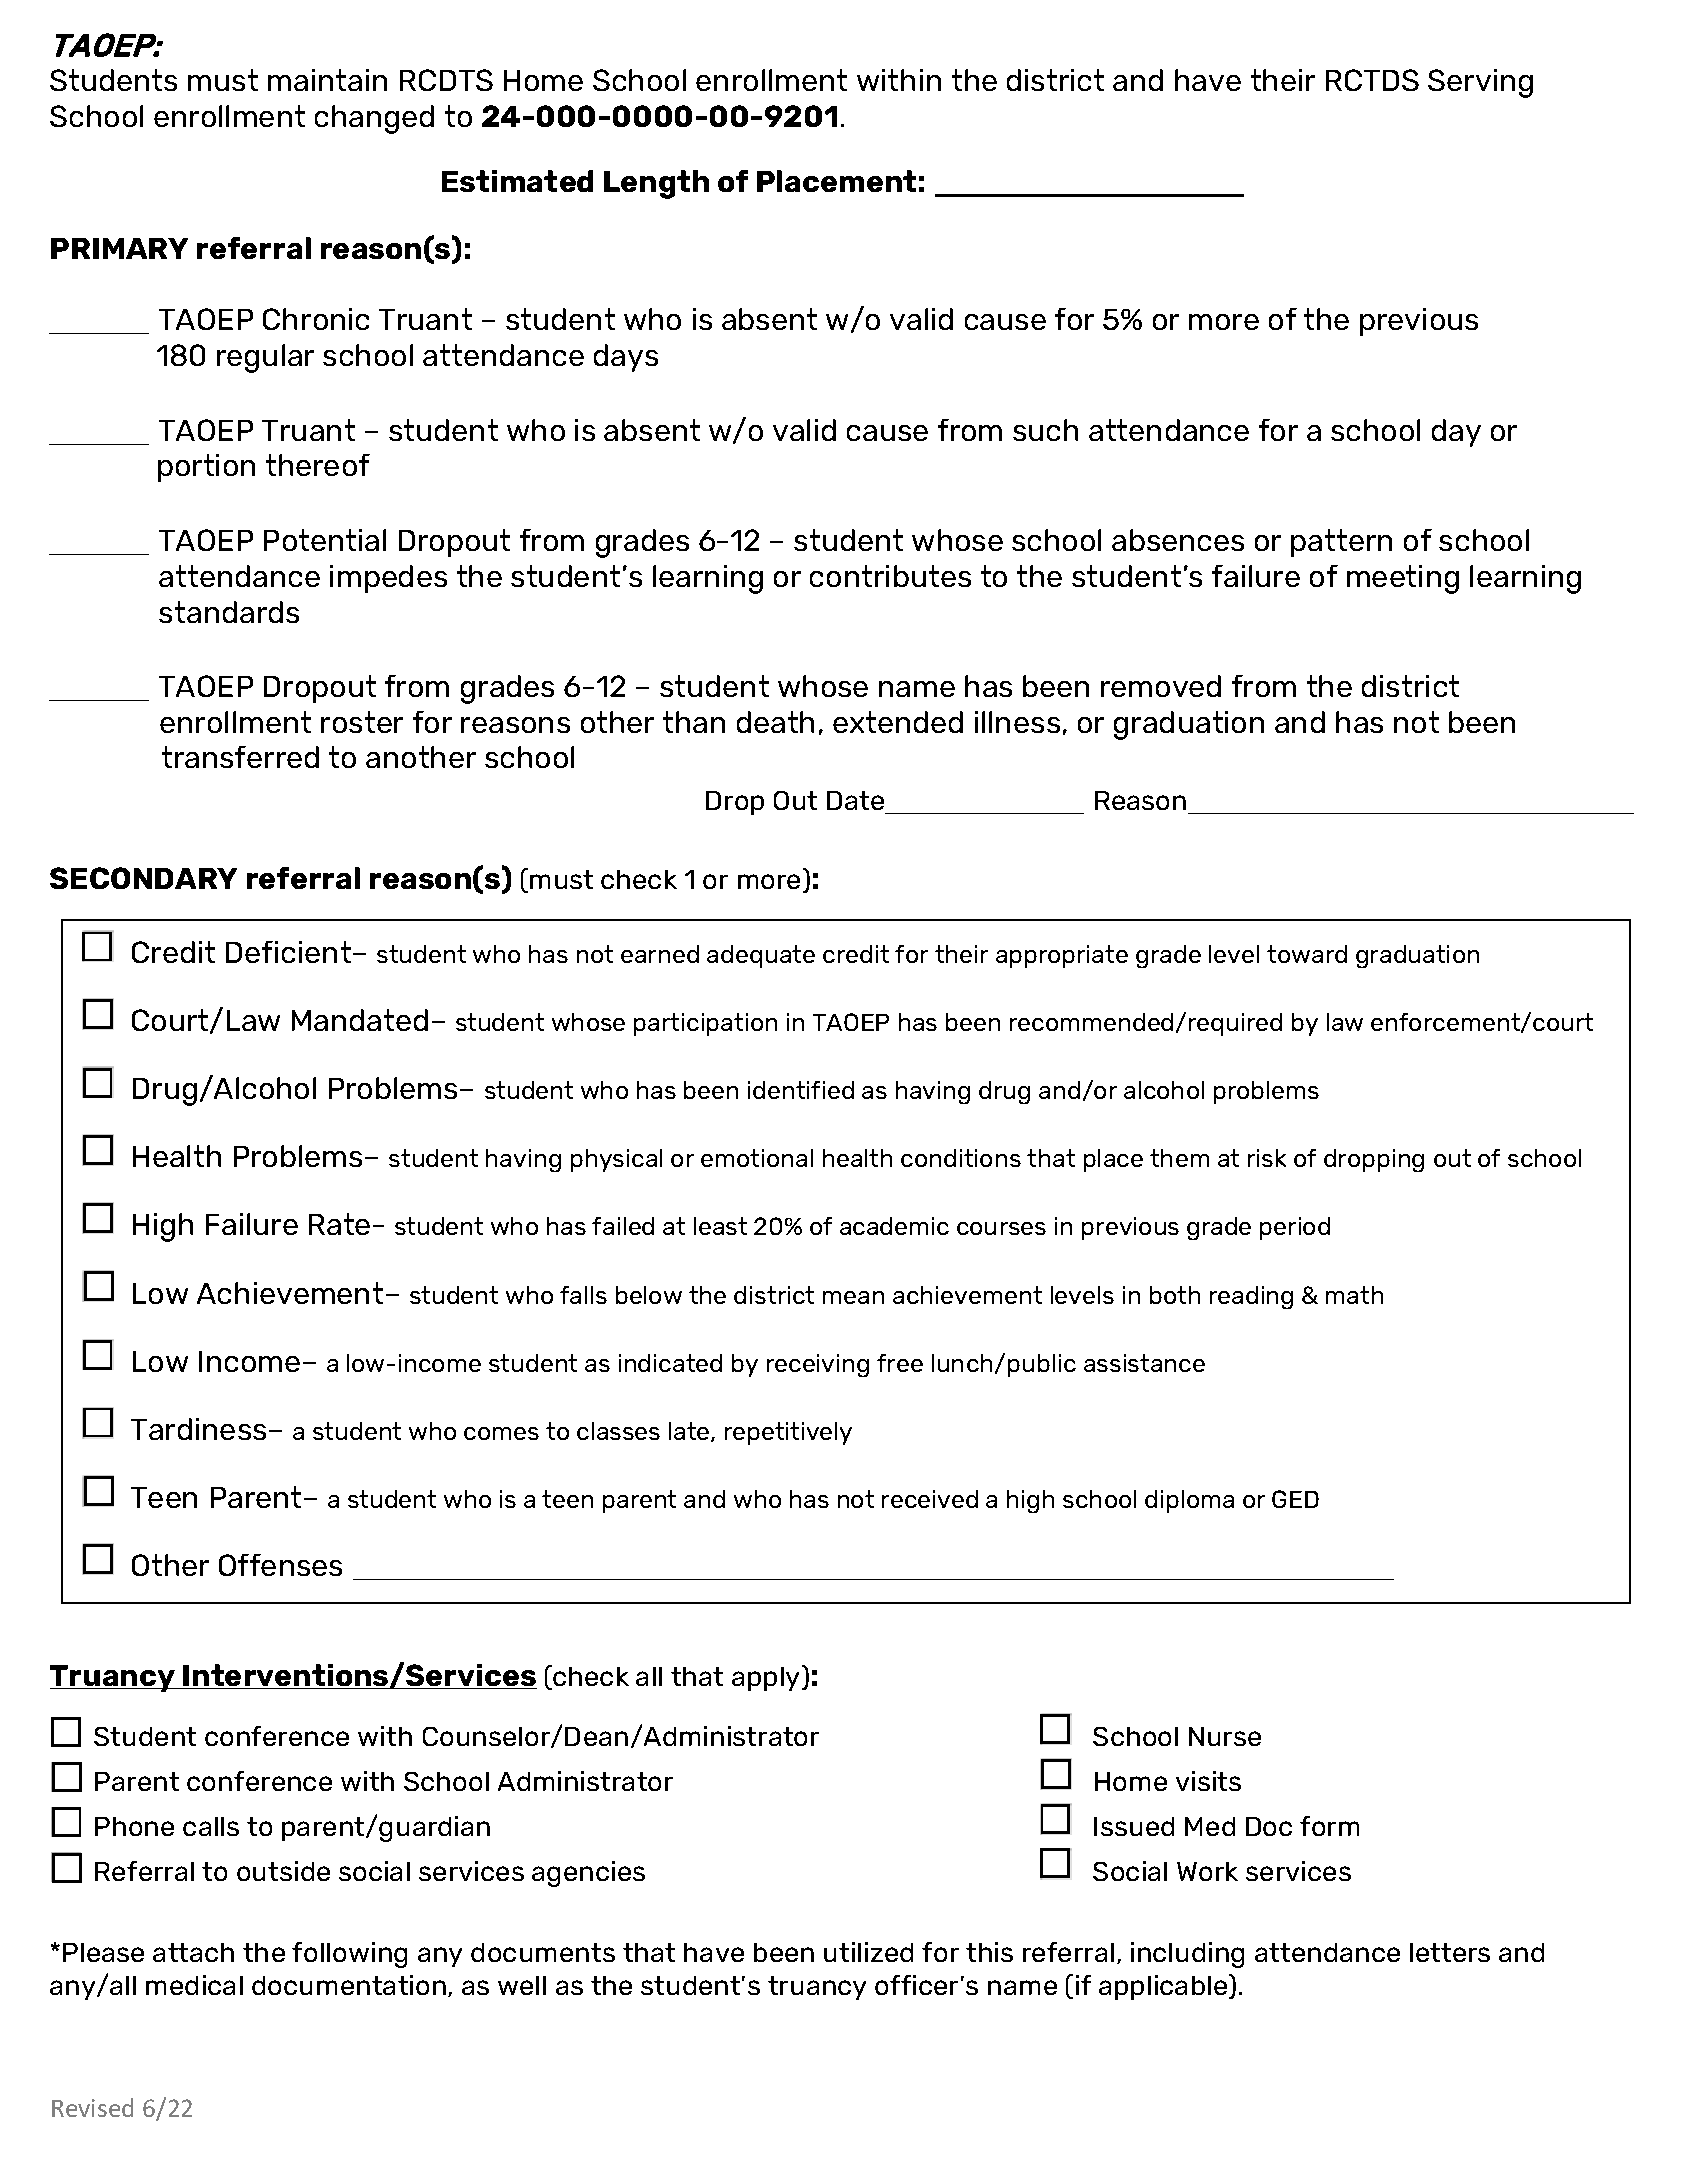 This screenshot has width=1684, height=2179. Describe the element at coordinates (194, 1985) in the screenshot. I see `medical` at that location.
